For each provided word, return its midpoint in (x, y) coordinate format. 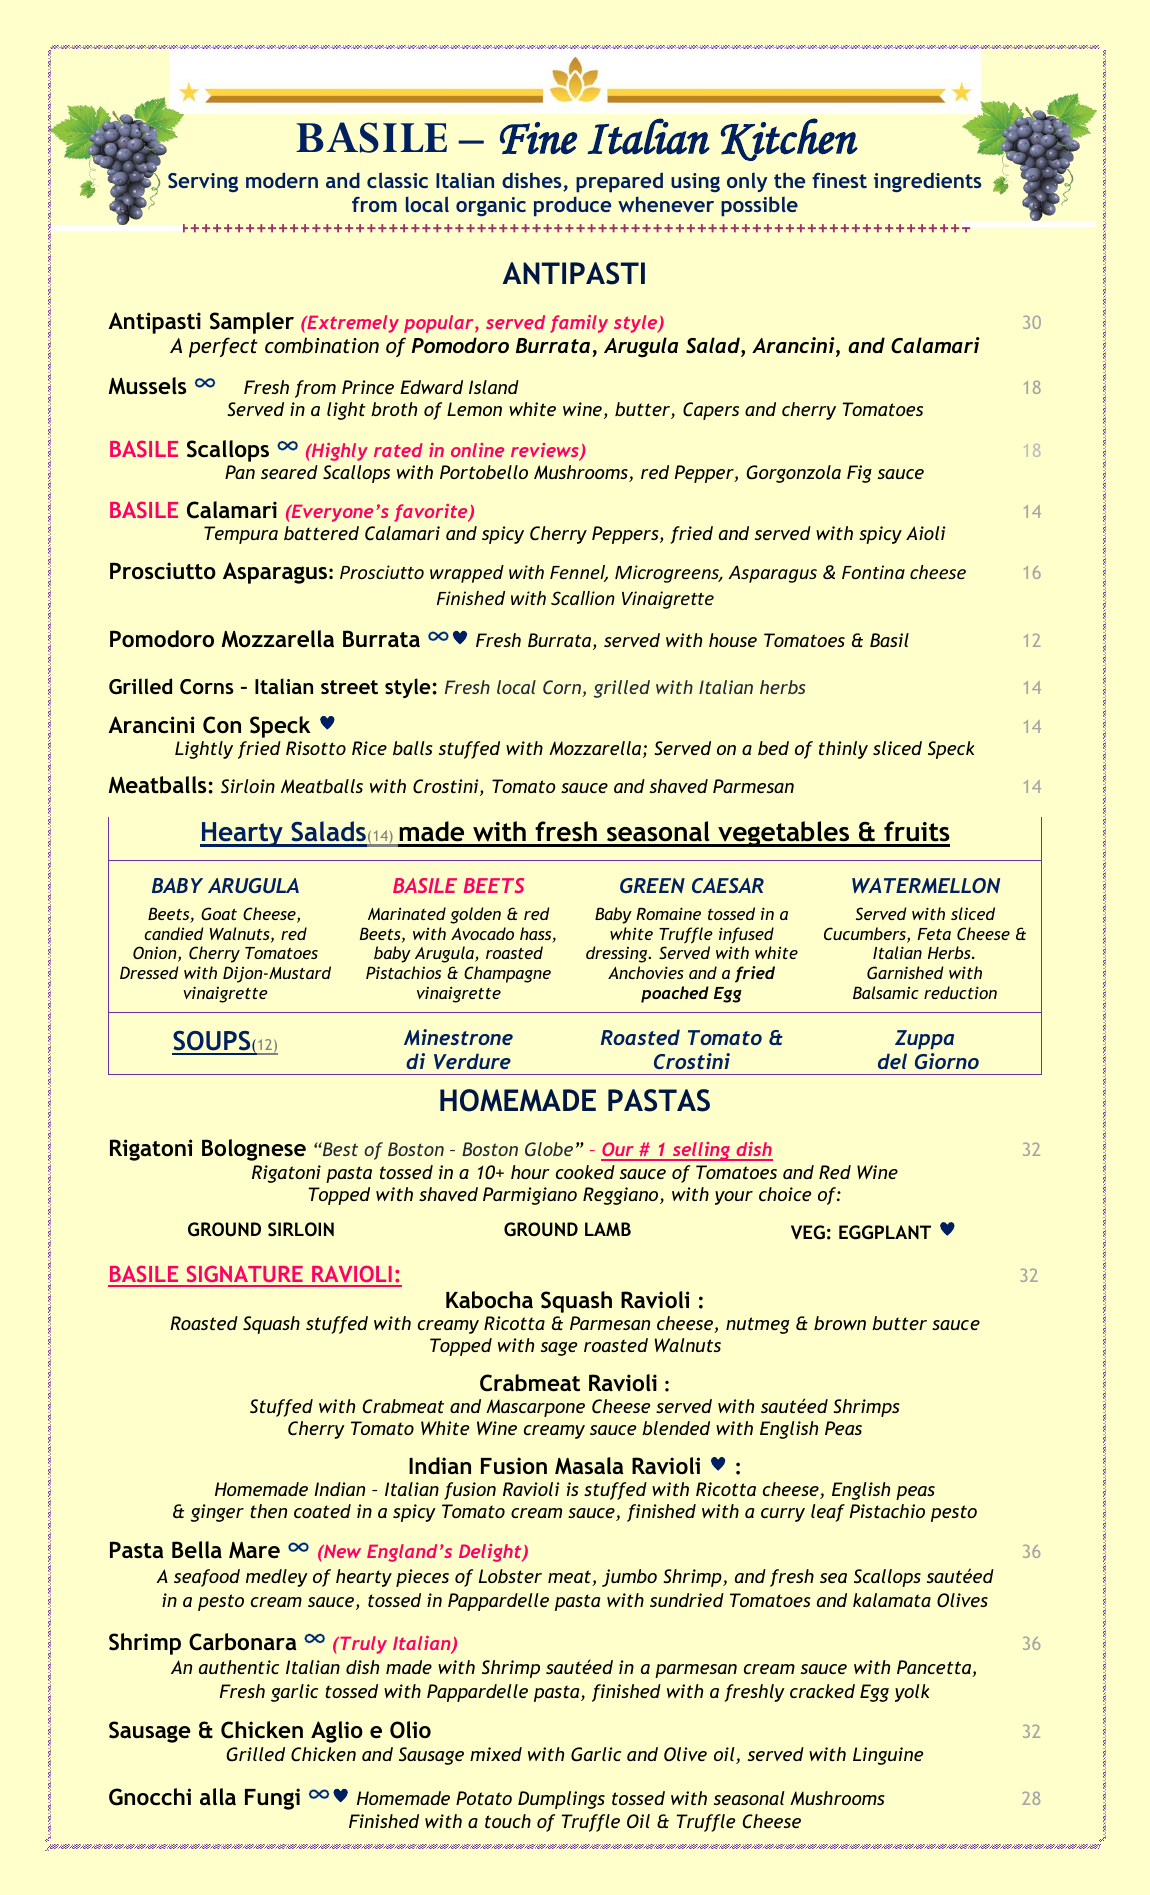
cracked (822, 1691)
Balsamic (886, 992)
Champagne (507, 974)
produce (572, 206)
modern (282, 180)
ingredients (927, 182)
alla (218, 1796)
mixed (496, 1754)
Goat (219, 913)
